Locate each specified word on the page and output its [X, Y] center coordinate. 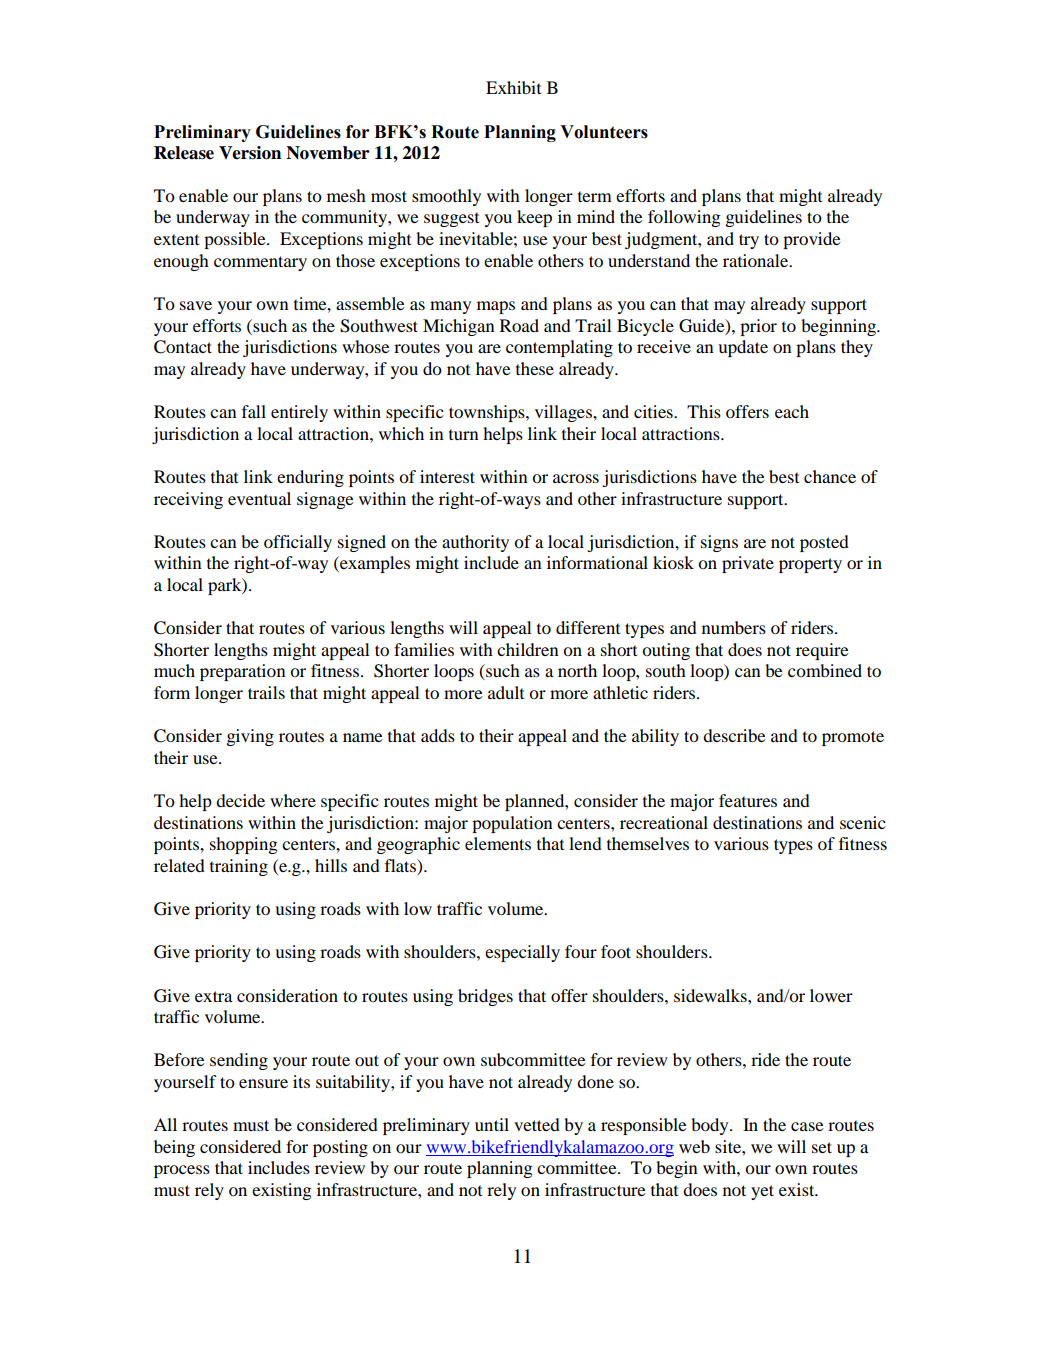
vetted [537, 1124]
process [182, 1171]
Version [250, 153]
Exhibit [513, 87]
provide [812, 240]
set [822, 1147]
